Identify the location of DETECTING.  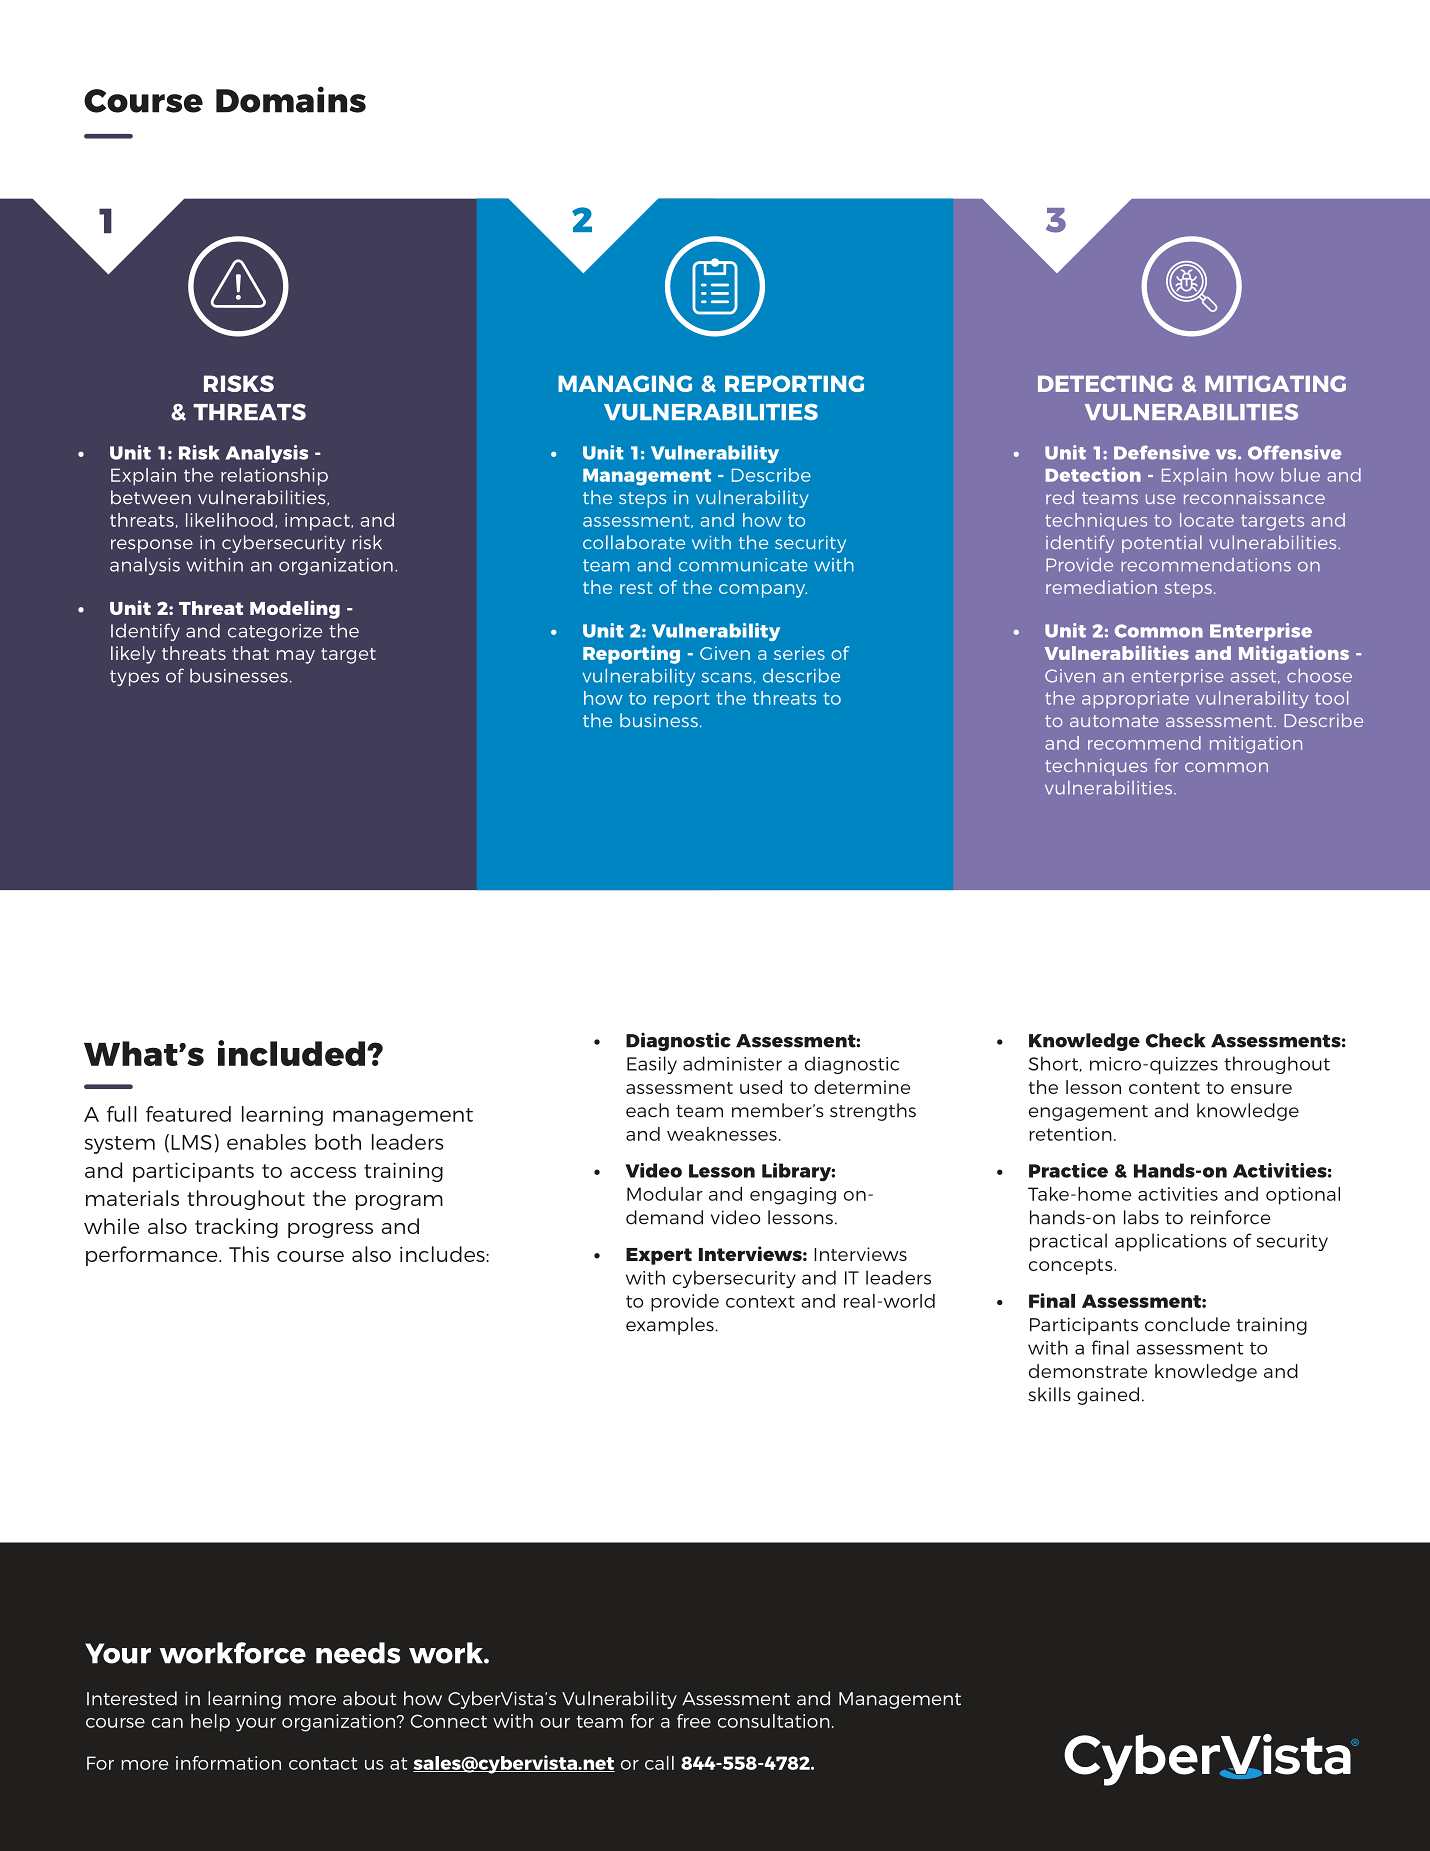
(1105, 383).
